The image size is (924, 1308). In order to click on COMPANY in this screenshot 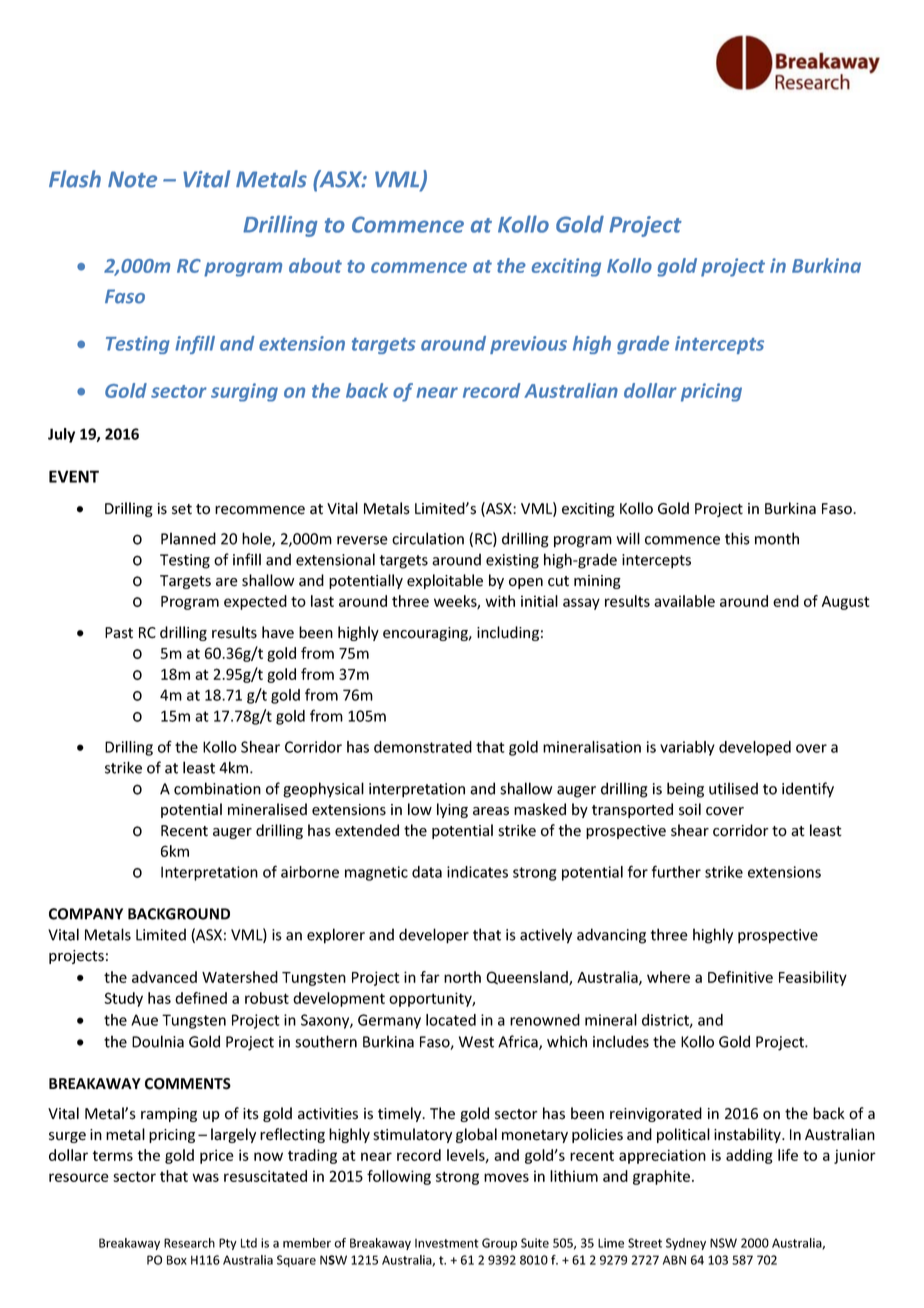, I will do `click(86, 914)`.
